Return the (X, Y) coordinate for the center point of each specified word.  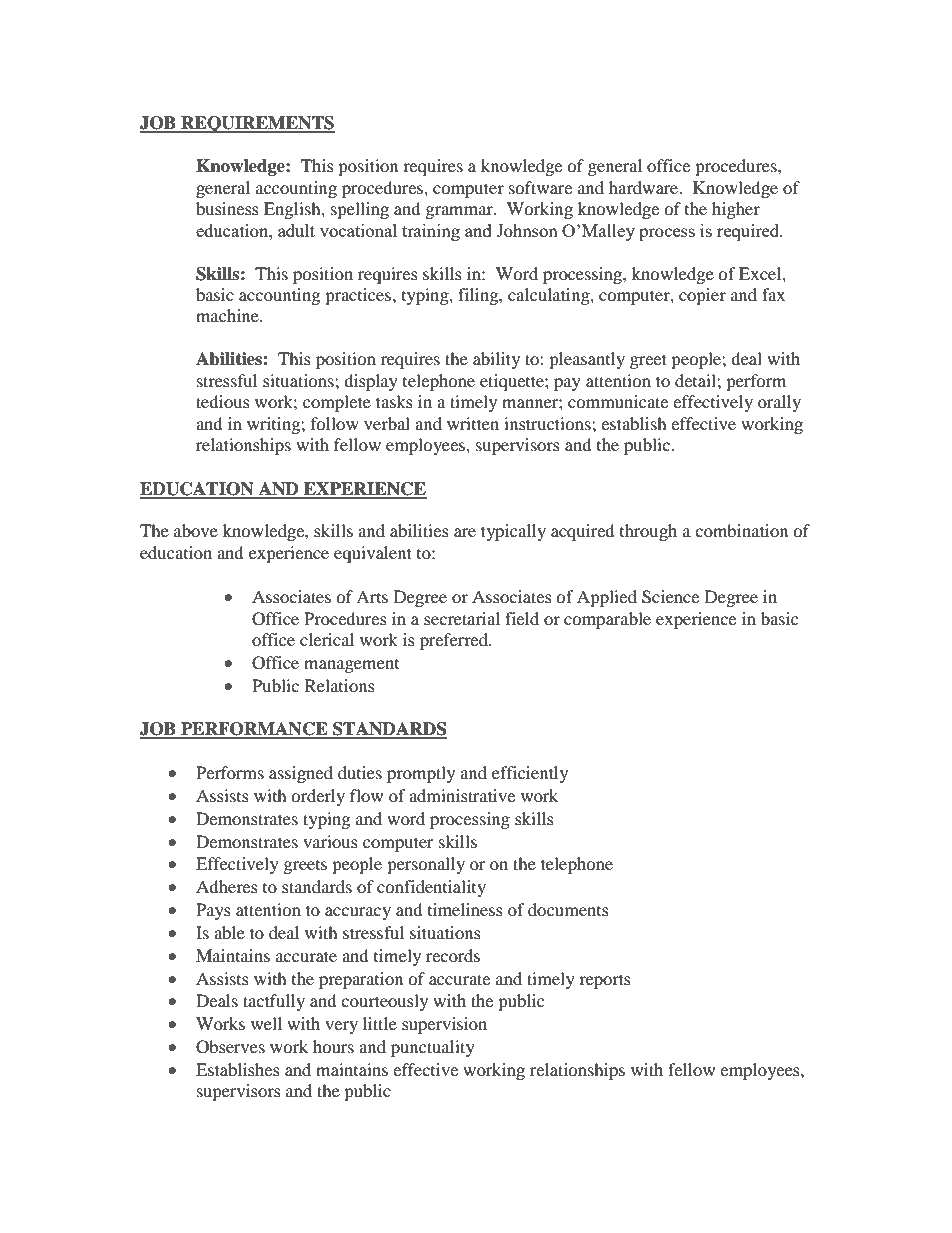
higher (736, 210)
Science (670, 597)
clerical (327, 639)
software (540, 187)
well (266, 1023)
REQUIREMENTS (257, 124)
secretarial (462, 618)
